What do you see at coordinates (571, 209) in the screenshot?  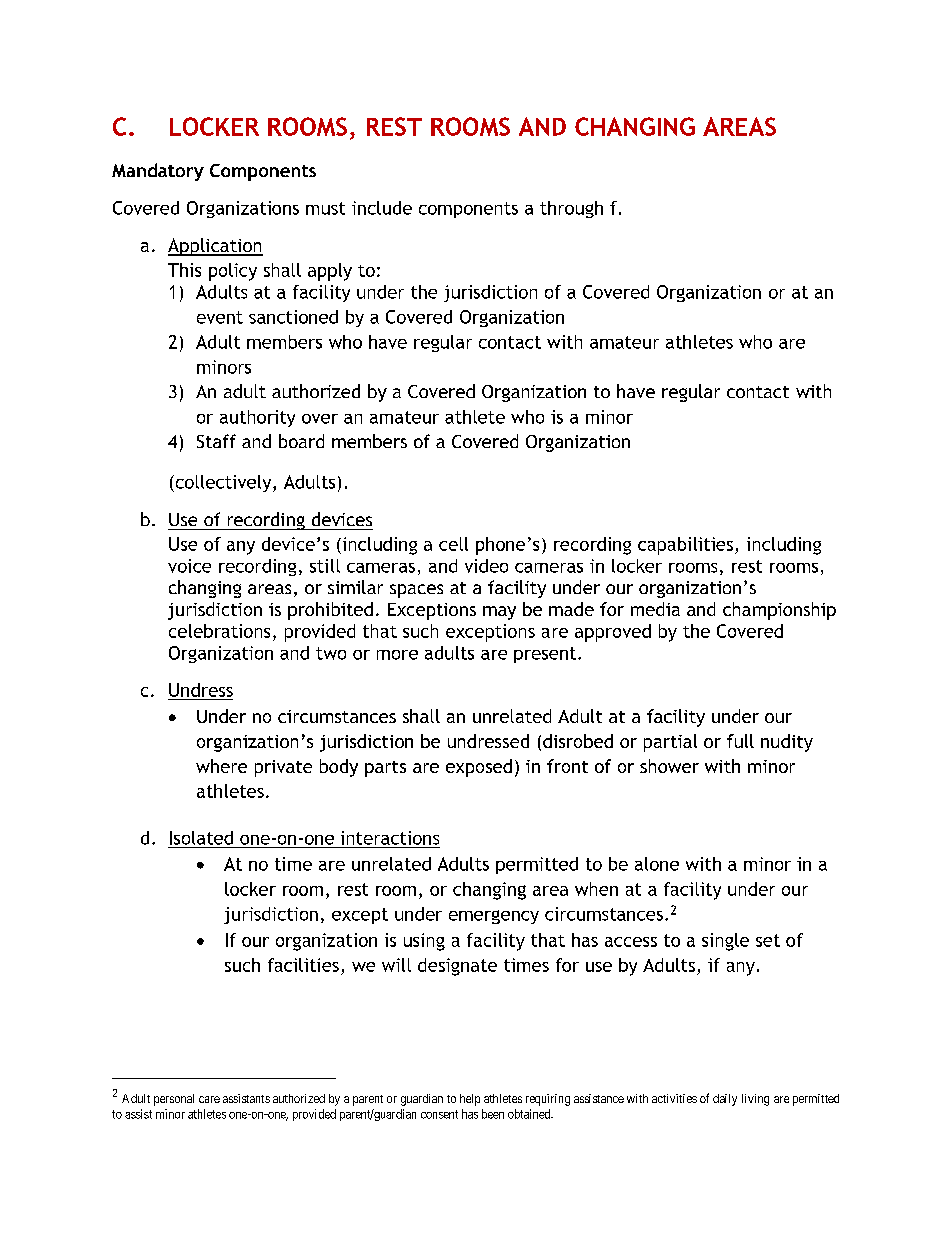 I see `through` at bounding box center [571, 209].
